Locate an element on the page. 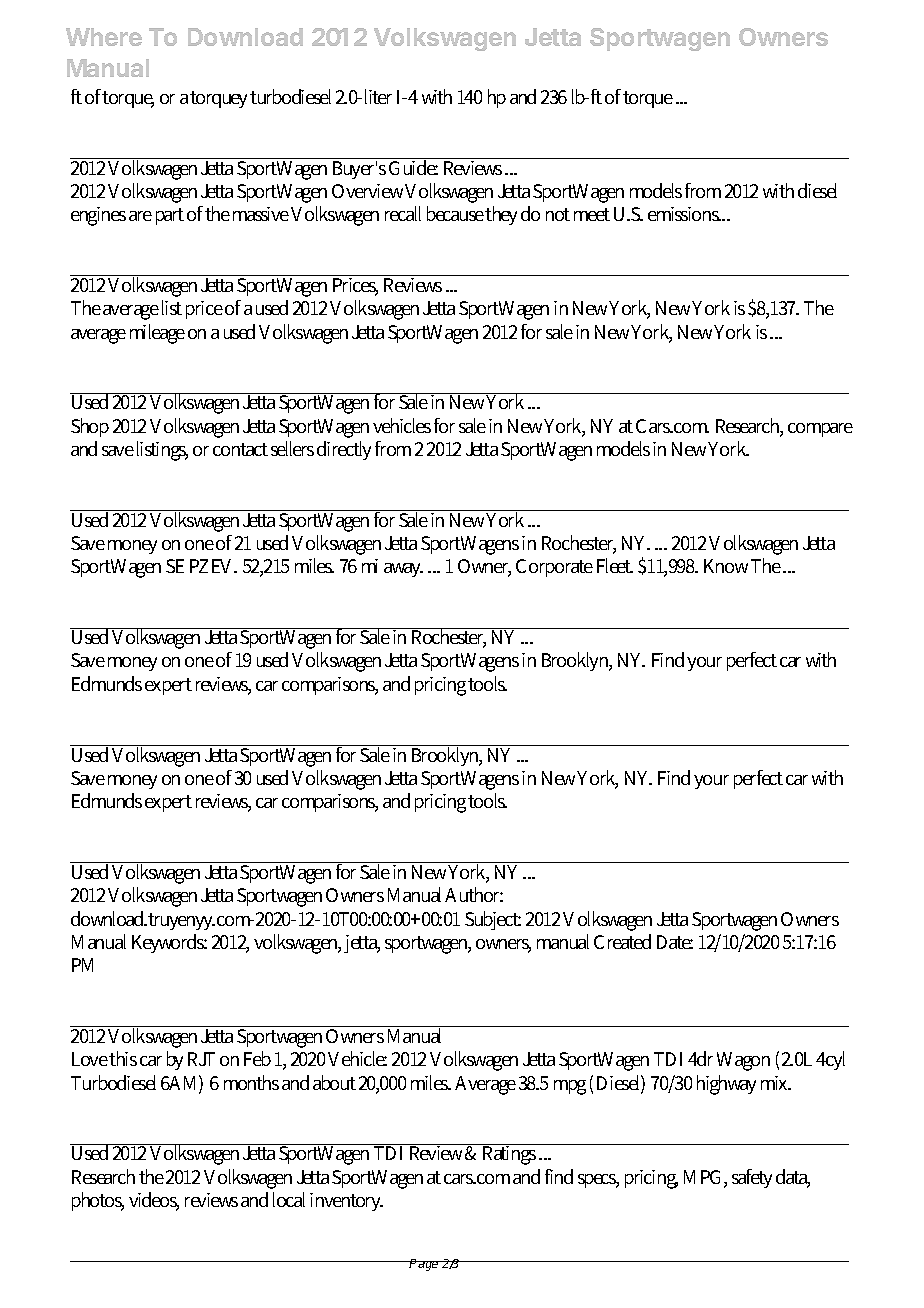  directly is located at coordinates (344, 450).
